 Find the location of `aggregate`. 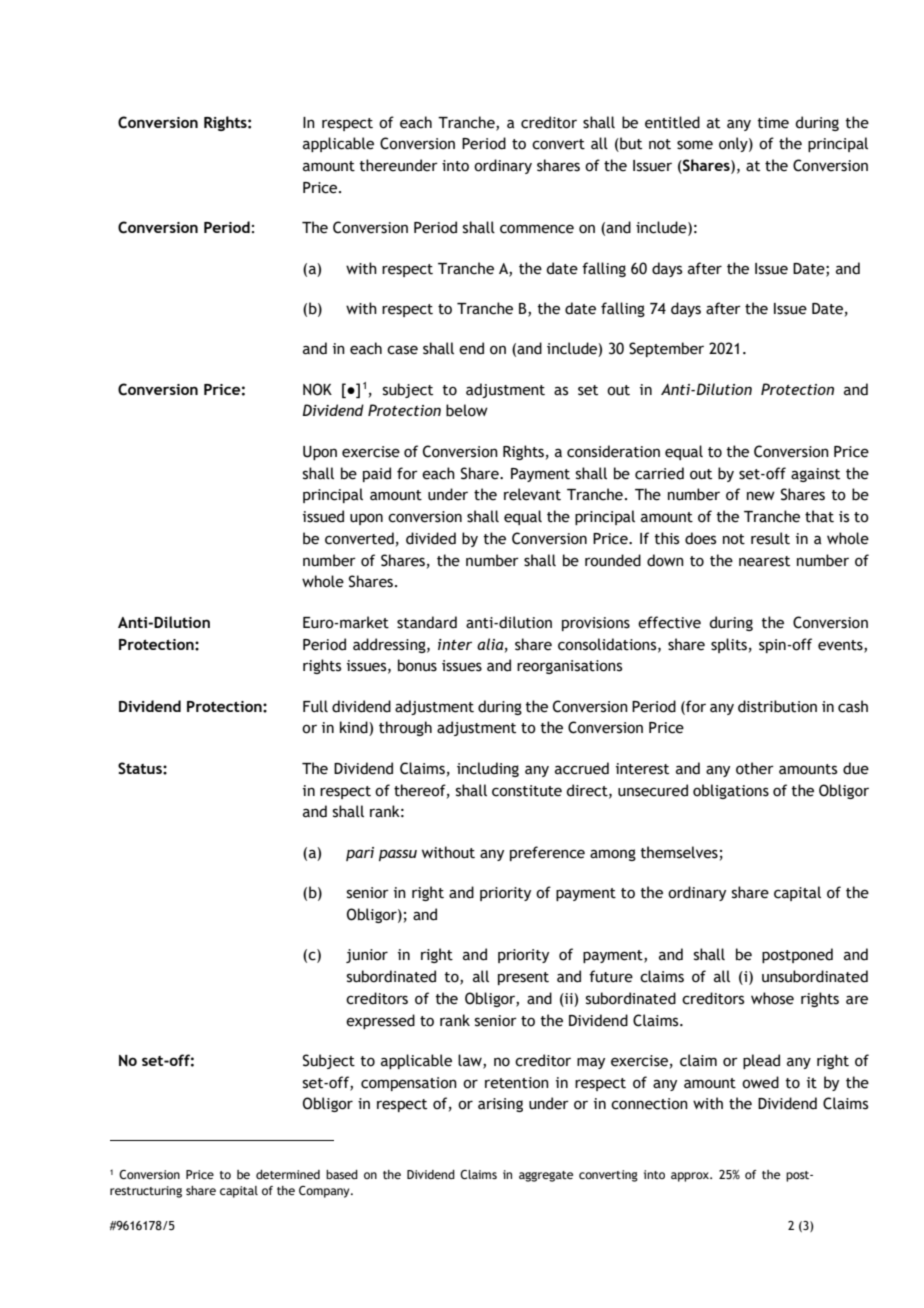

aggregate is located at coordinates (546, 1176).
